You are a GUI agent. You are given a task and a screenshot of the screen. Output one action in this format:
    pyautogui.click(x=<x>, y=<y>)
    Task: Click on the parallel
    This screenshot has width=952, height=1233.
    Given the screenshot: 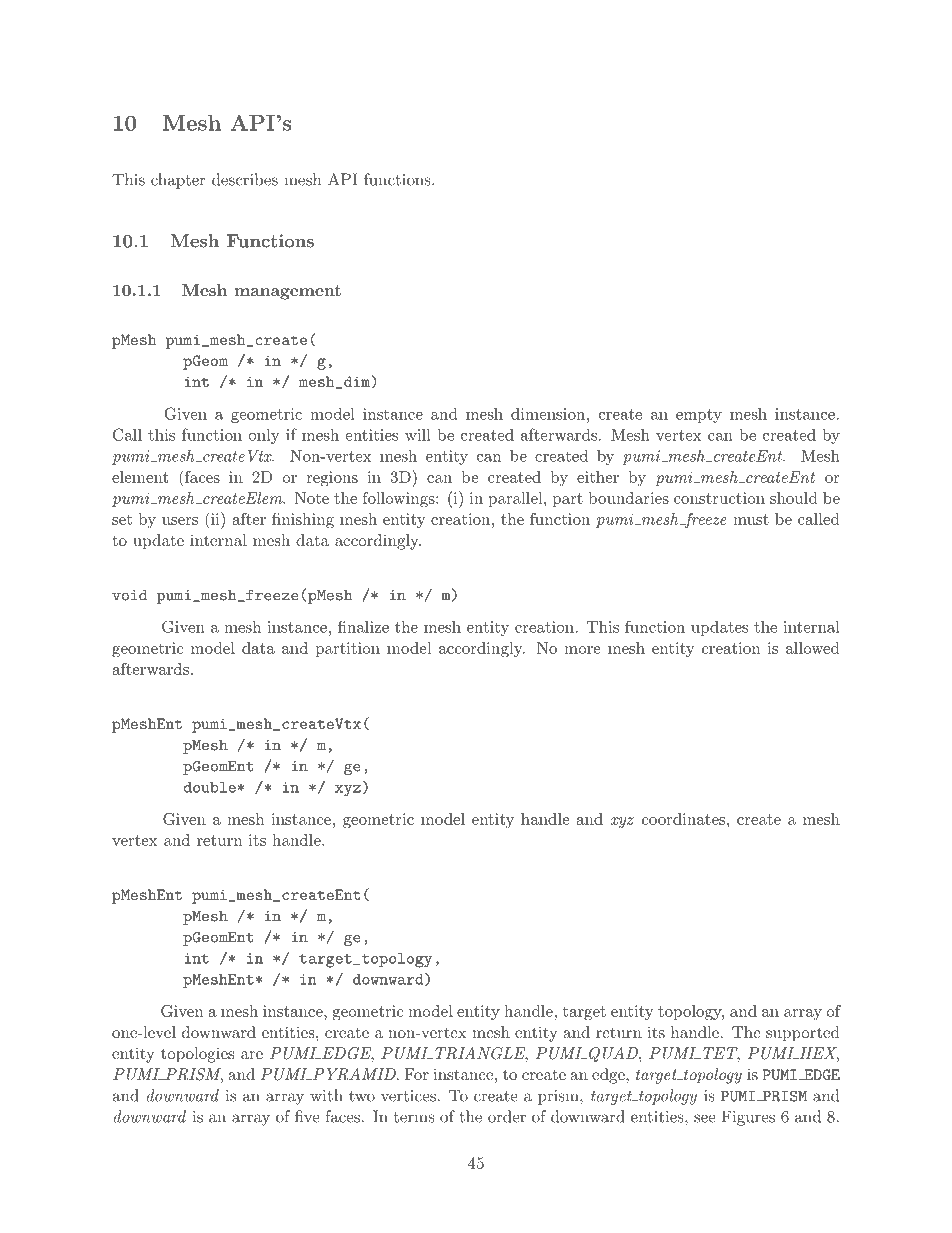 What is the action you would take?
    pyautogui.click(x=516, y=499)
